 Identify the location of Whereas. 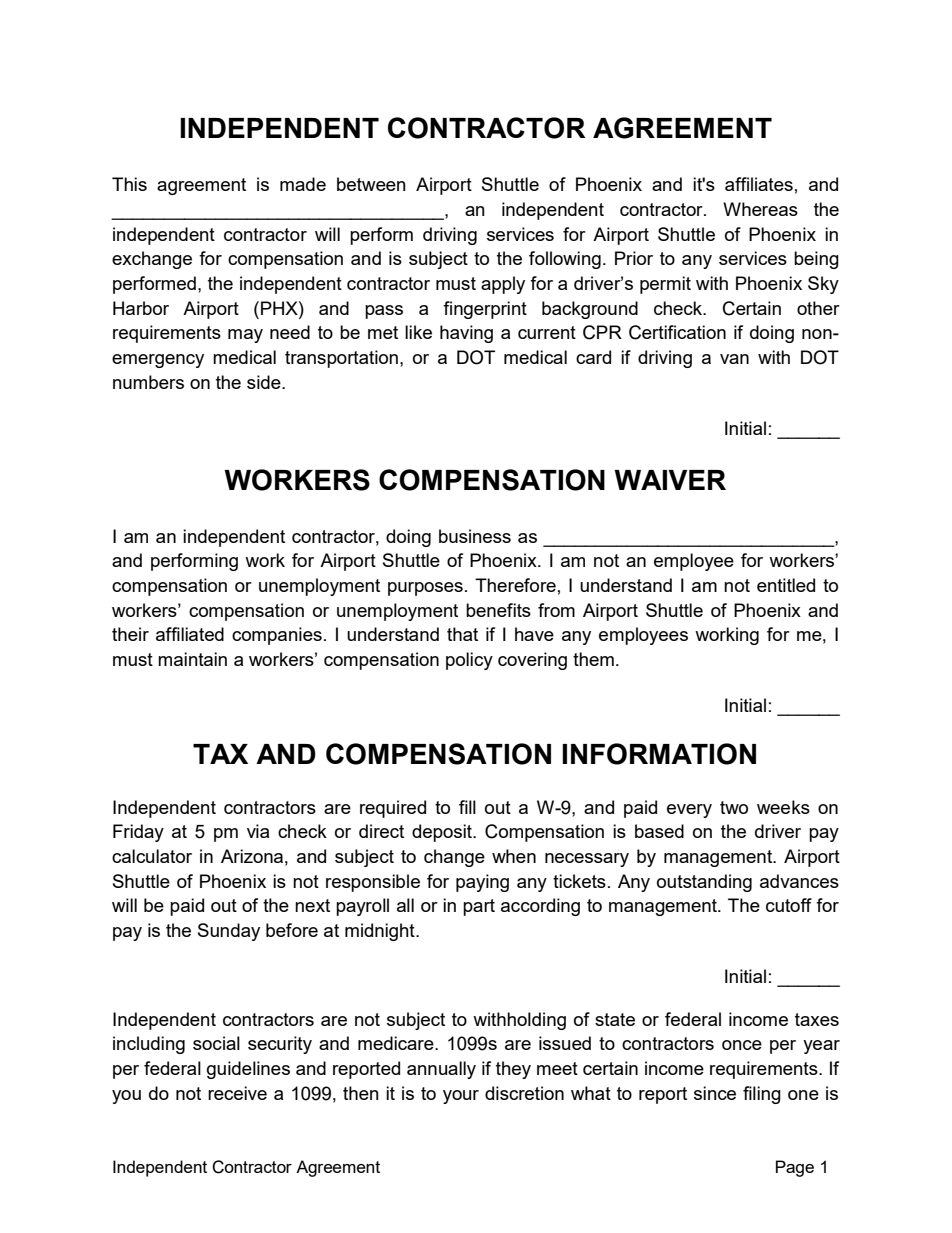
(760, 209).
